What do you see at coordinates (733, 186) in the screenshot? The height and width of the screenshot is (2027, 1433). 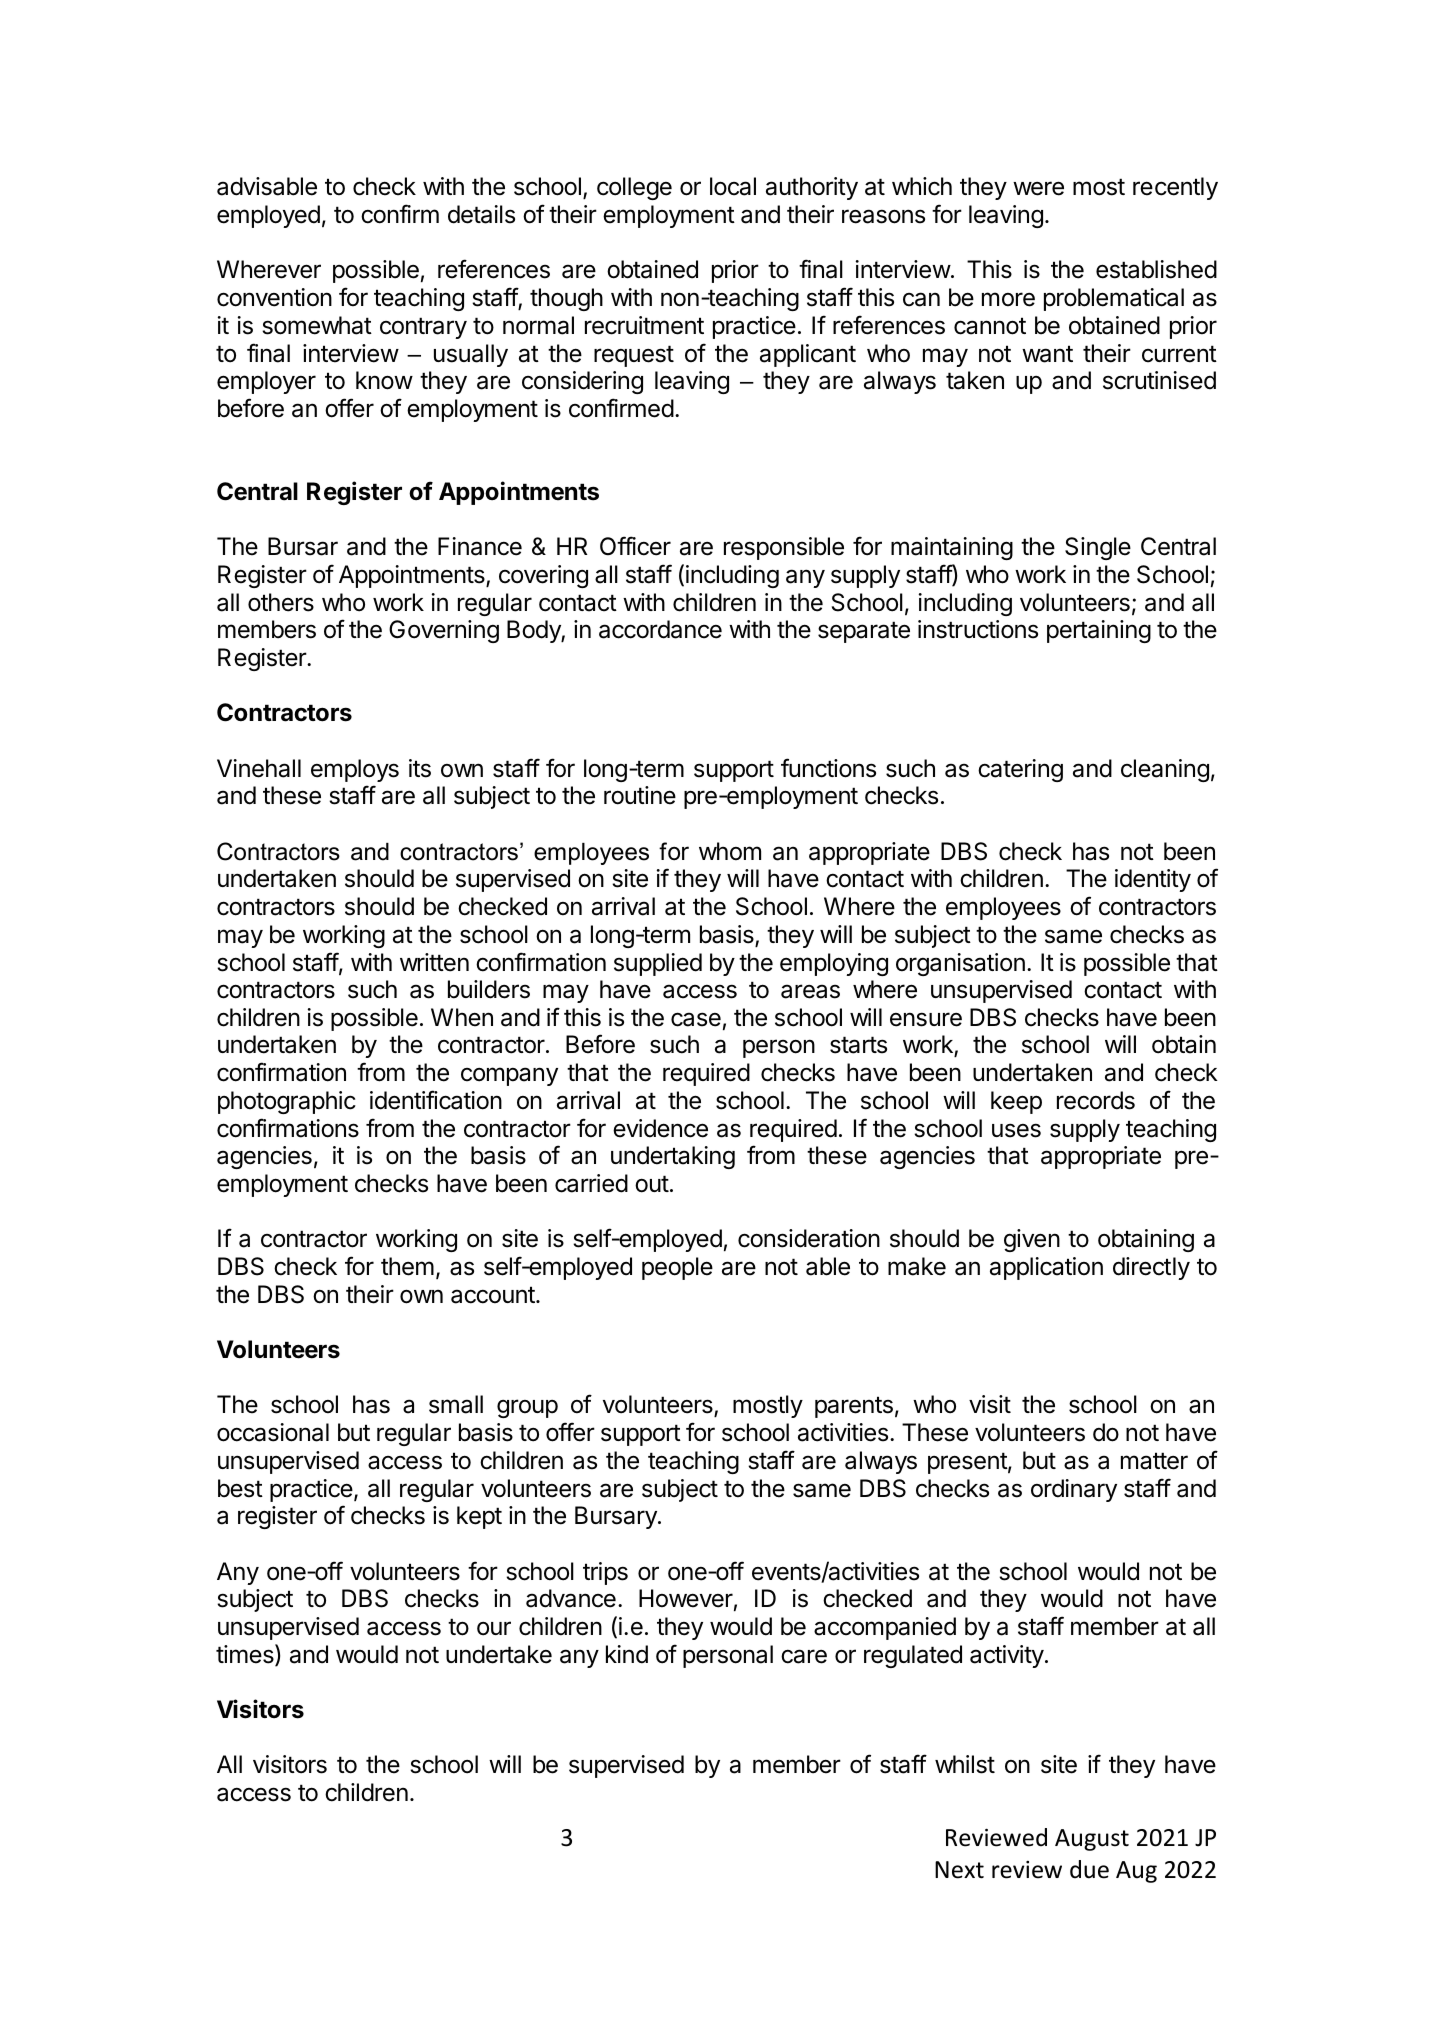 I see `local` at bounding box center [733, 186].
